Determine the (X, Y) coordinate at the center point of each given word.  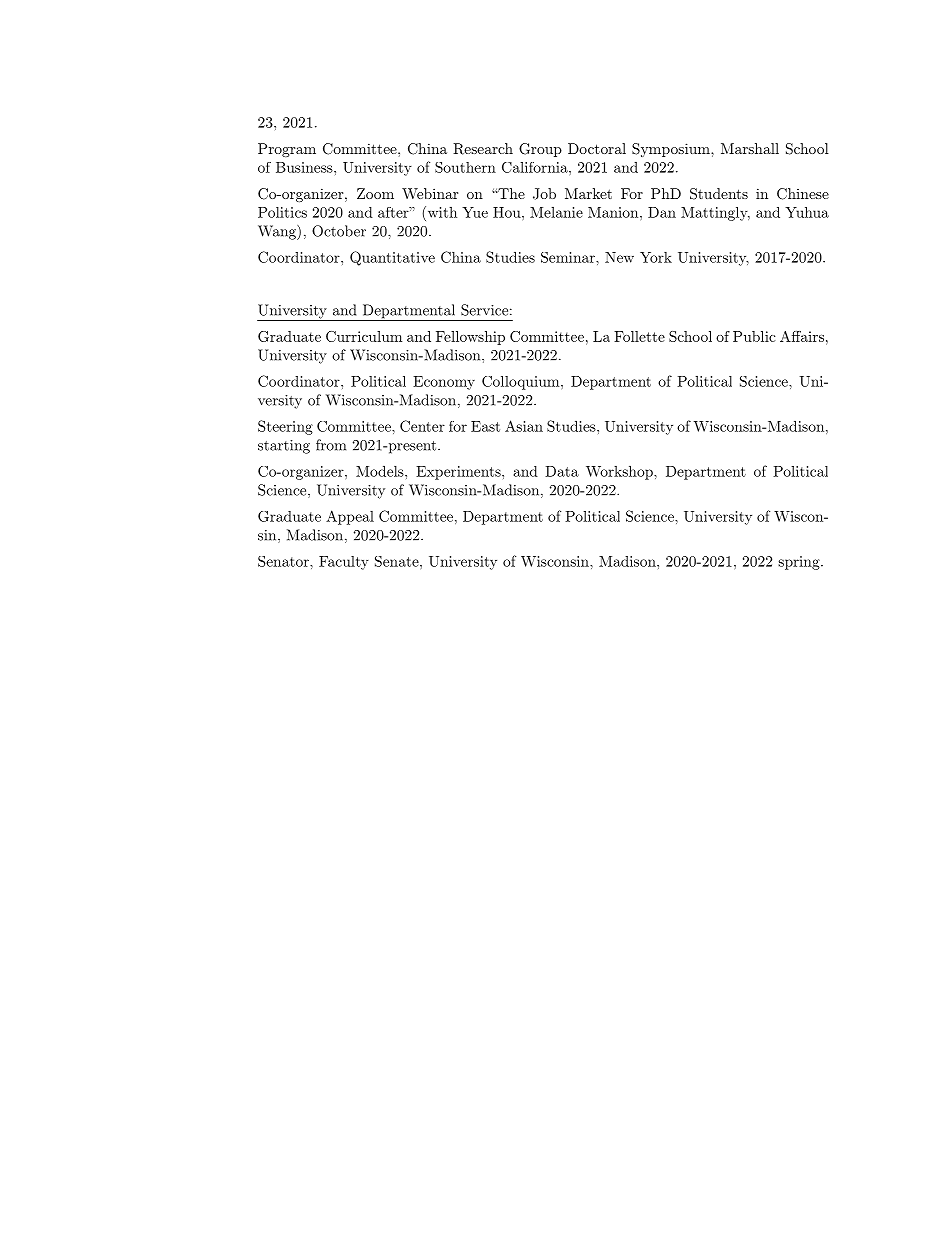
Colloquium (522, 383)
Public (754, 336)
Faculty (344, 563)
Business (305, 167)
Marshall (750, 148)
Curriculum (364, 336)
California (536, 167)
